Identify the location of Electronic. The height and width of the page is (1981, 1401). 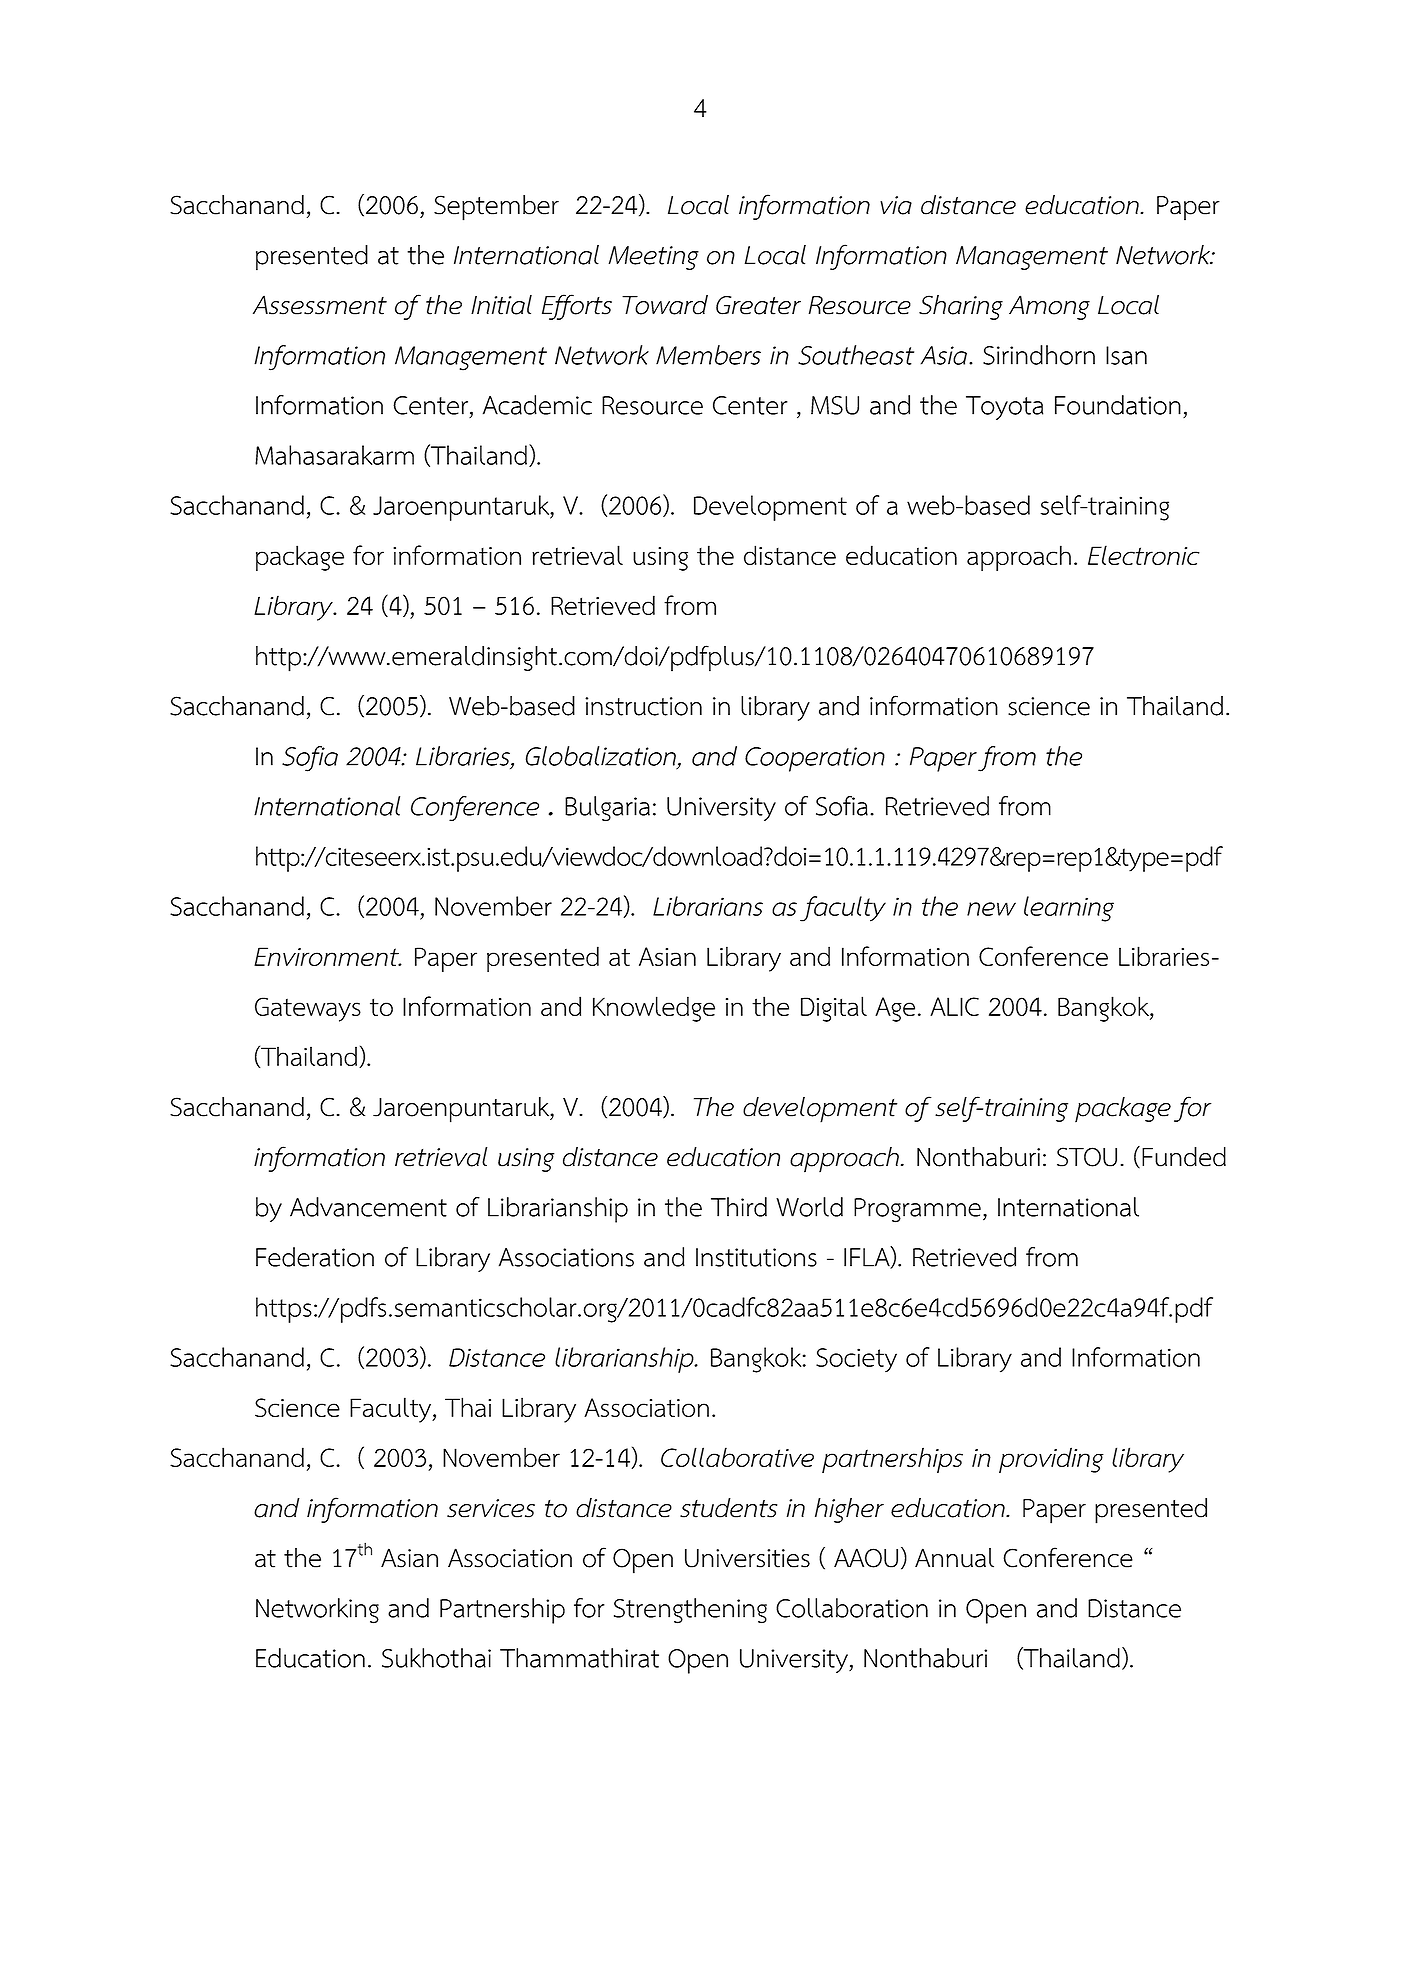
(1144, 555).
